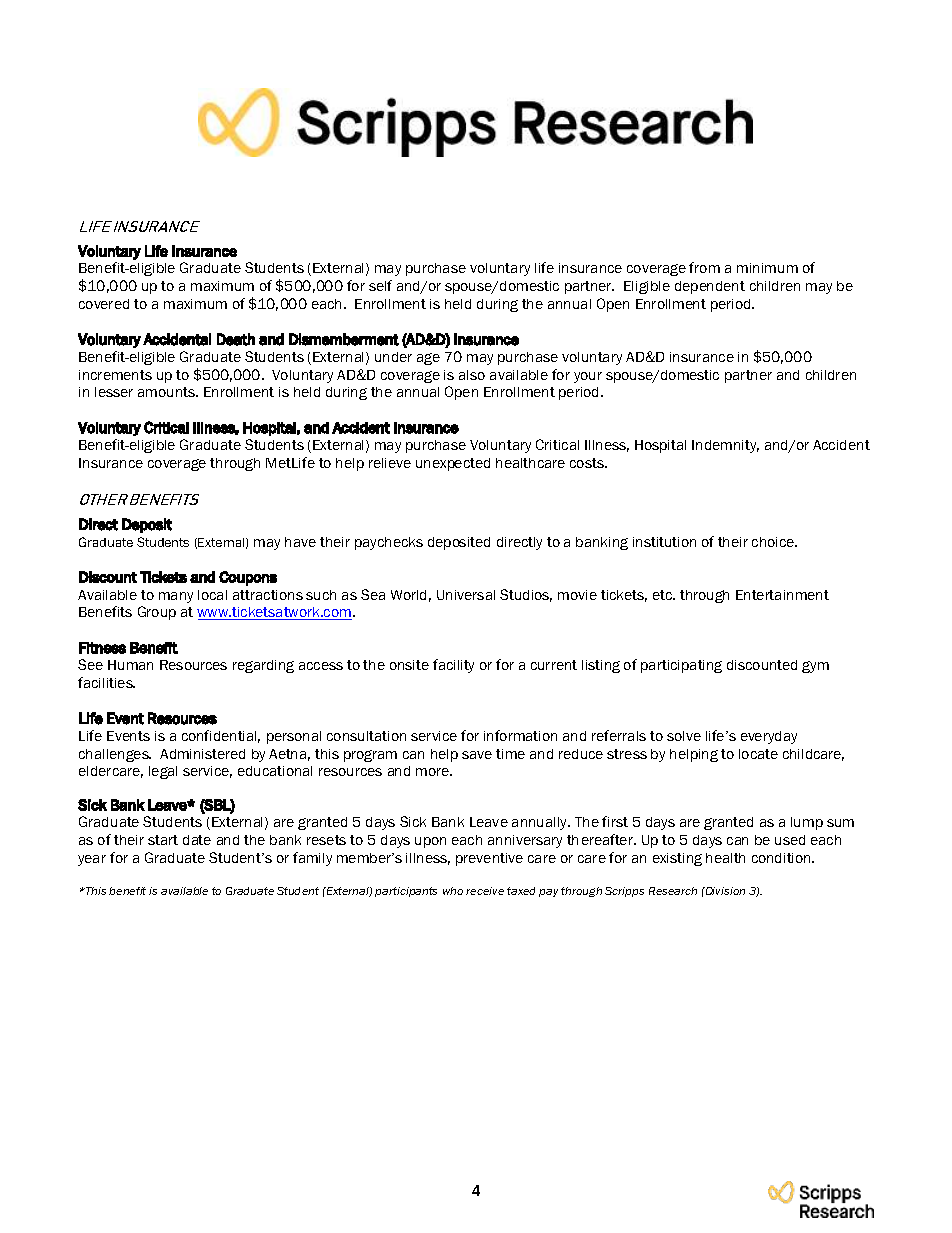  What do you see at coordinates (815, 667) in the screenshot?
I see `gym` at bounding box center [815, 667].
